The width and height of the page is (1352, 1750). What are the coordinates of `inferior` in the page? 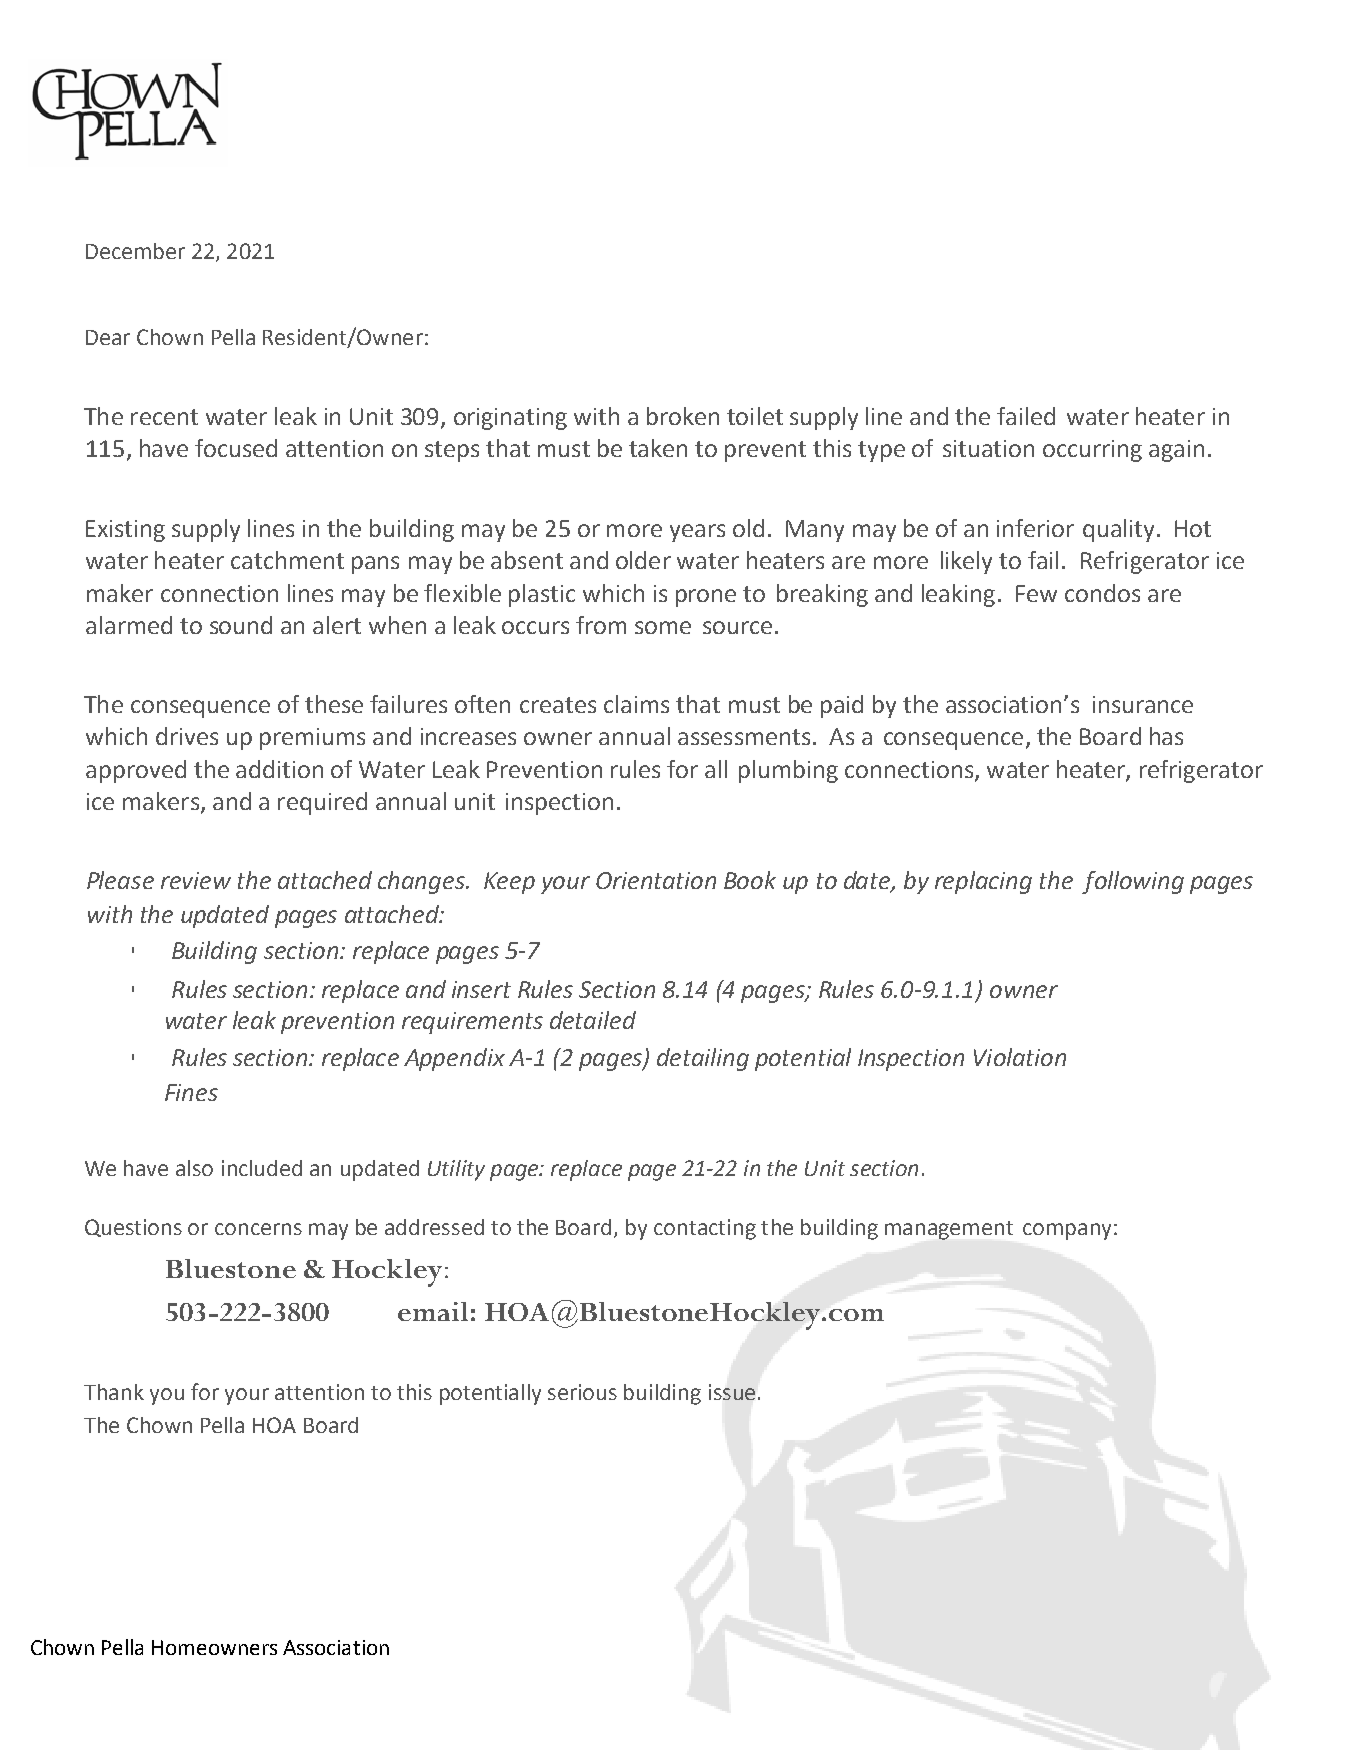 It's located at (1035, 528).
